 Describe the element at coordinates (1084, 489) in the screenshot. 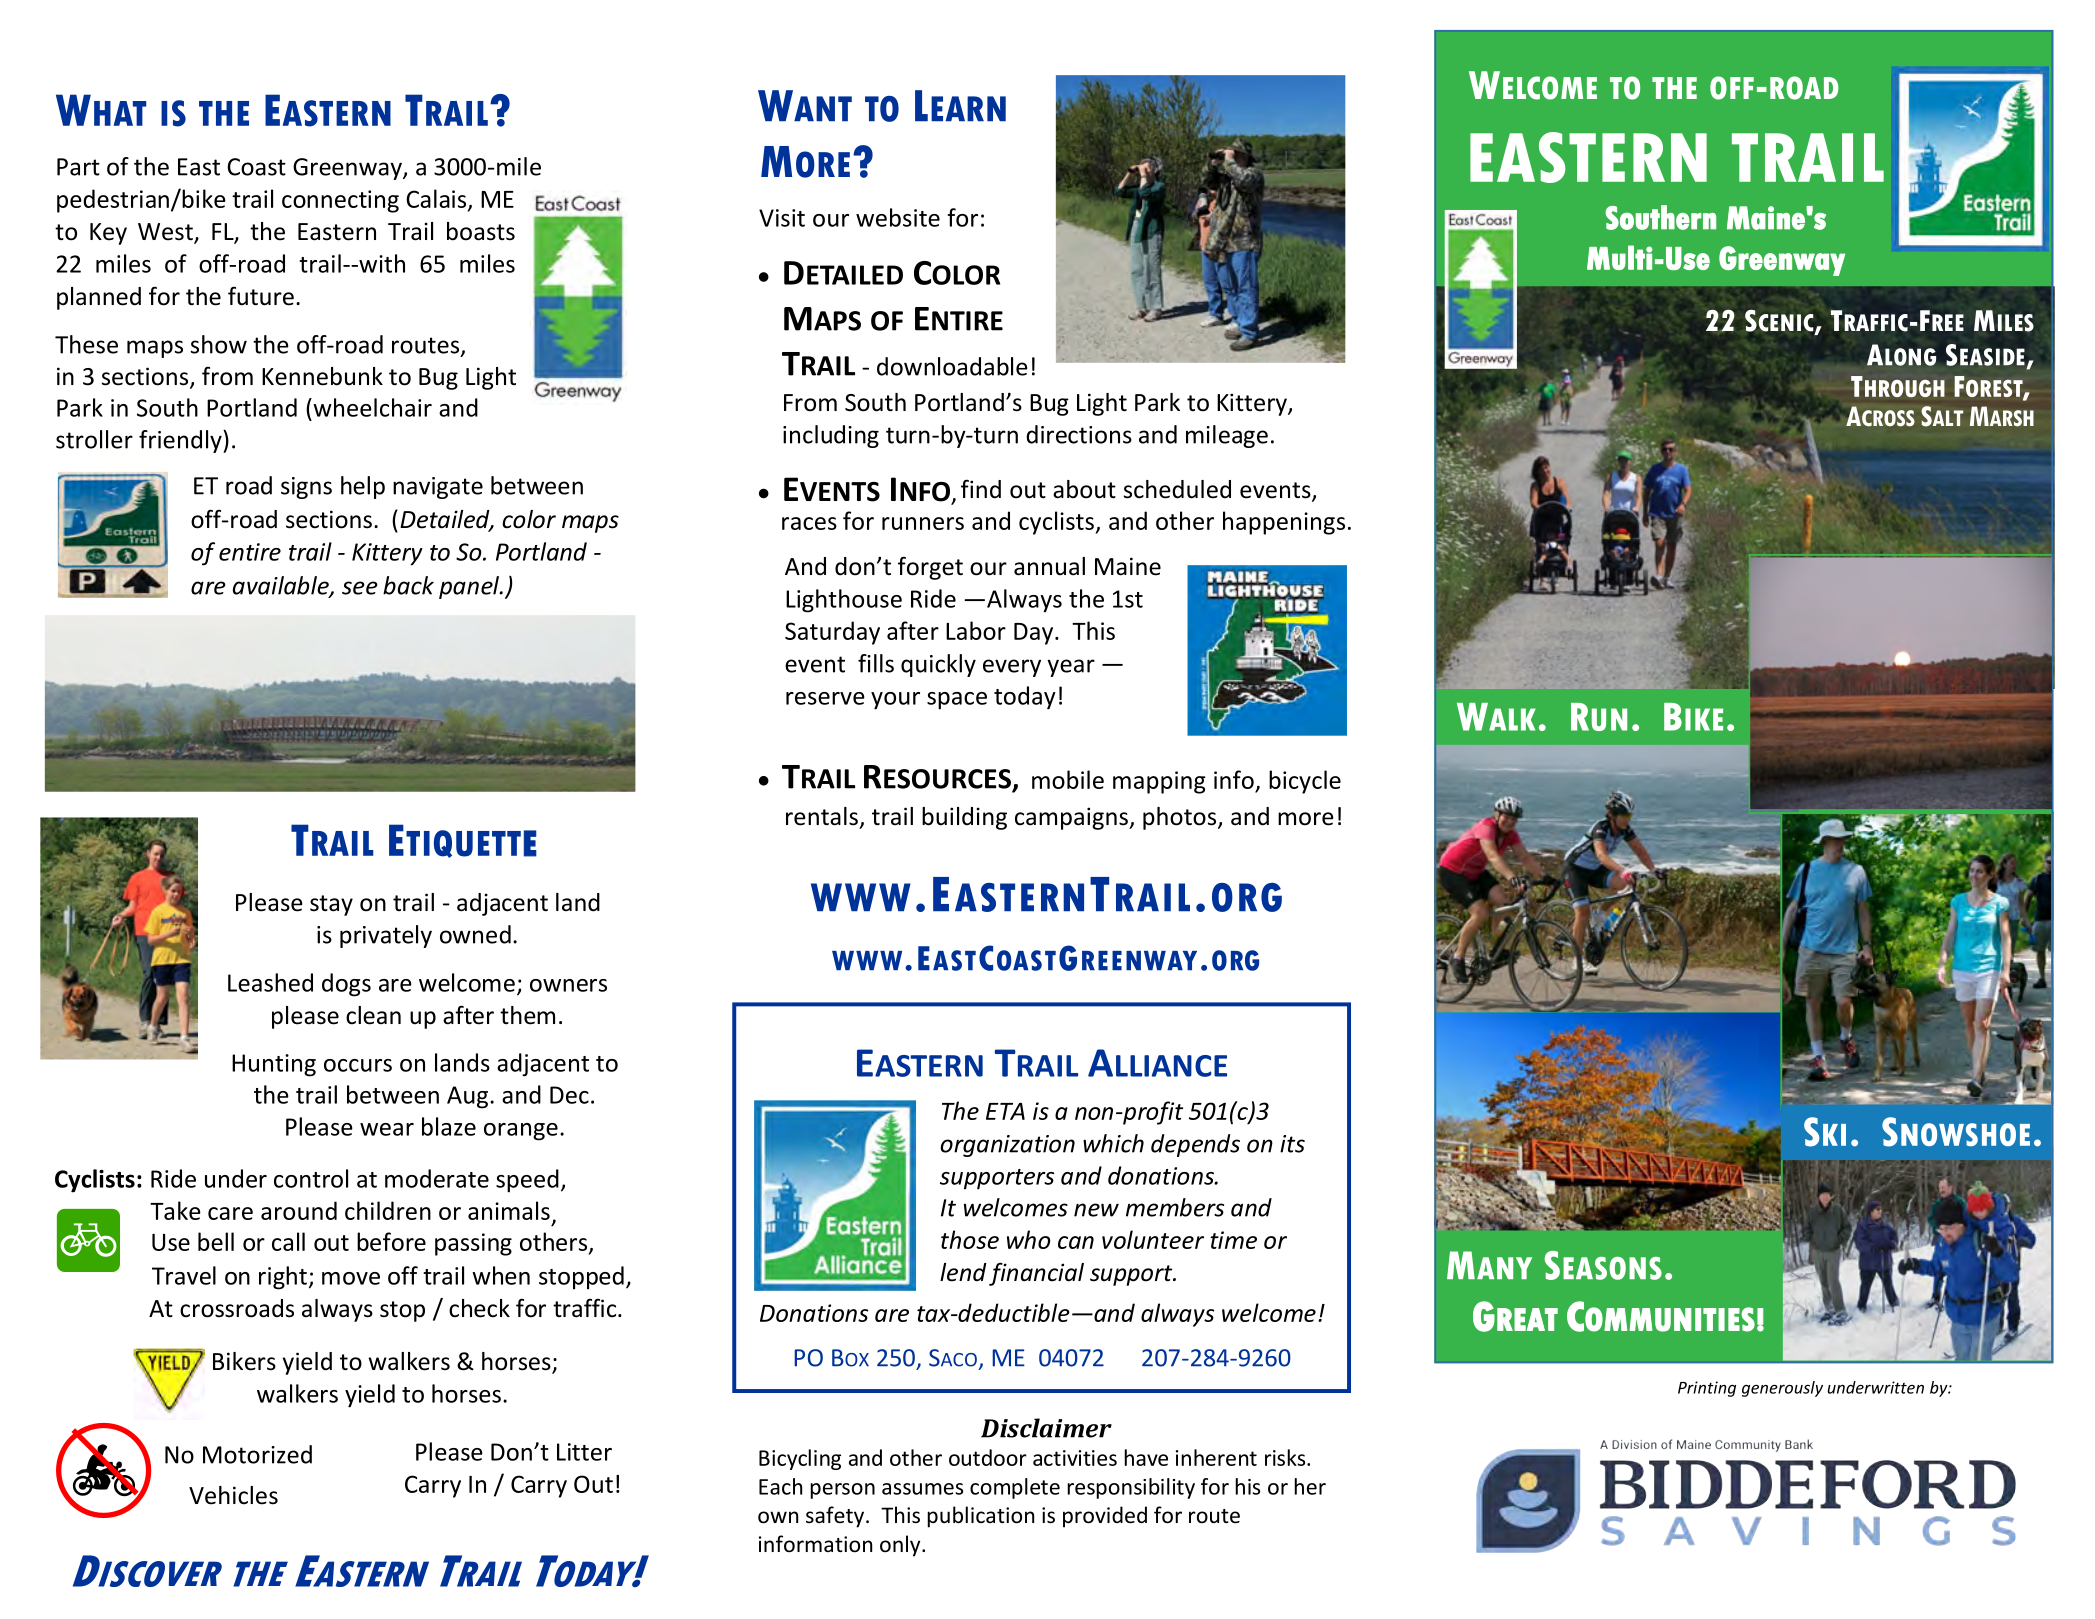

I see `about` at that location.
